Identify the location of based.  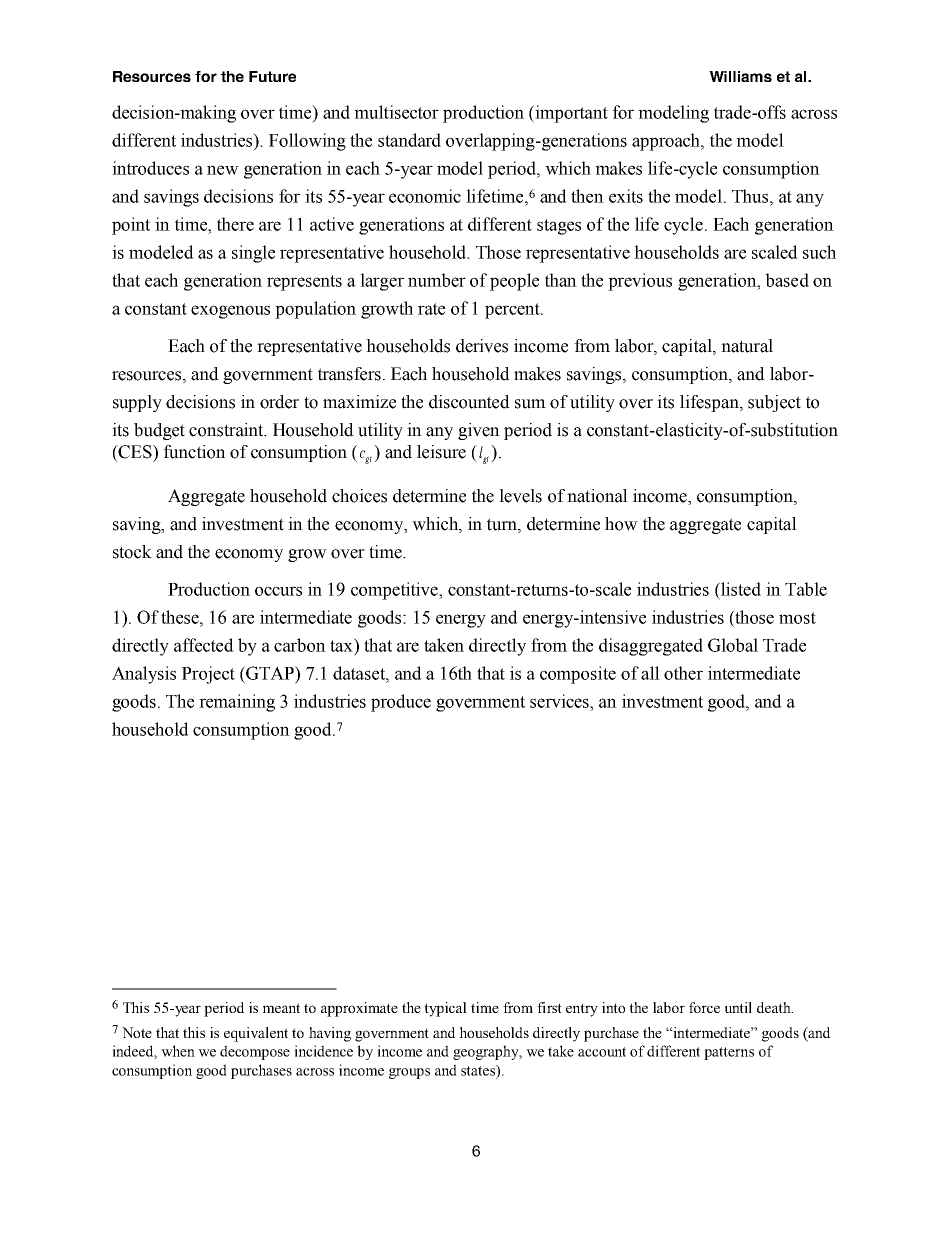
(787, 280).
